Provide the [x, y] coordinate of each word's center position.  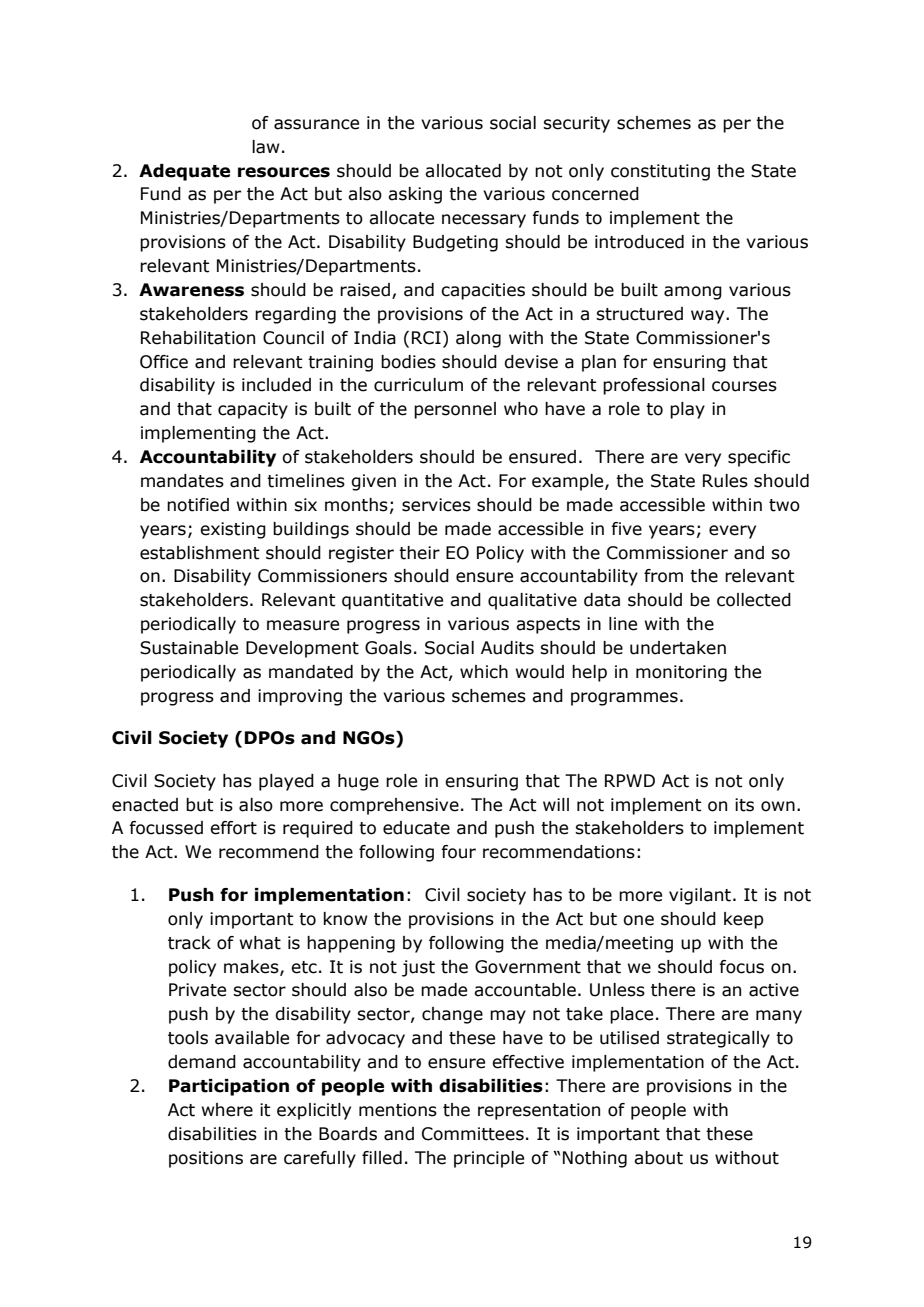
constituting [660, 172]
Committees [473, 1134]
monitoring [681, 673]
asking [415, 195]
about [658, 1158]
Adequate [184, 172]
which [484, 672]
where [227, 1110]
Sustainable [189, 648]
